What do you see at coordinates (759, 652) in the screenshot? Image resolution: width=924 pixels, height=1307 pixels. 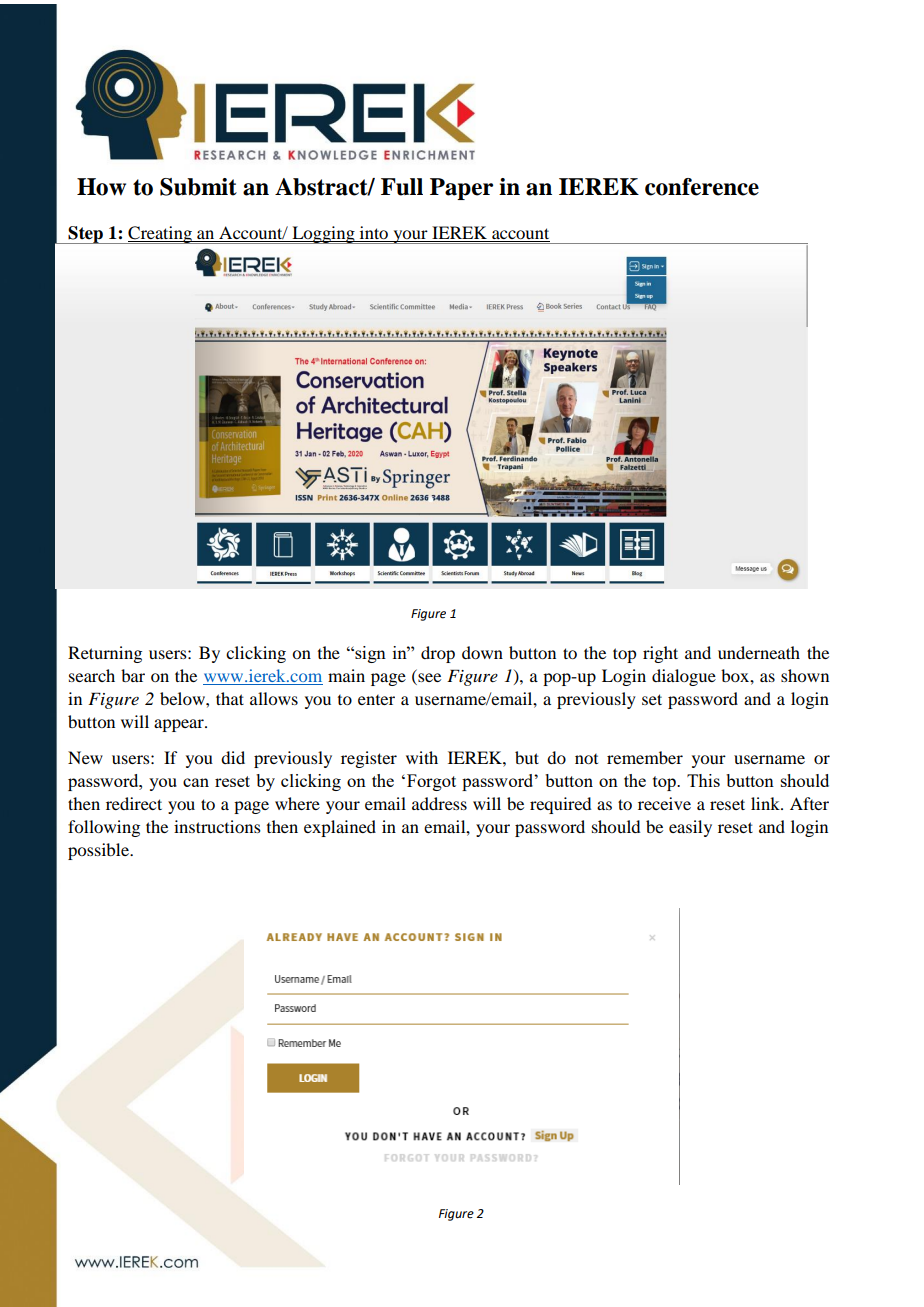 I see `underneath` at bounding box center [759, 652].
